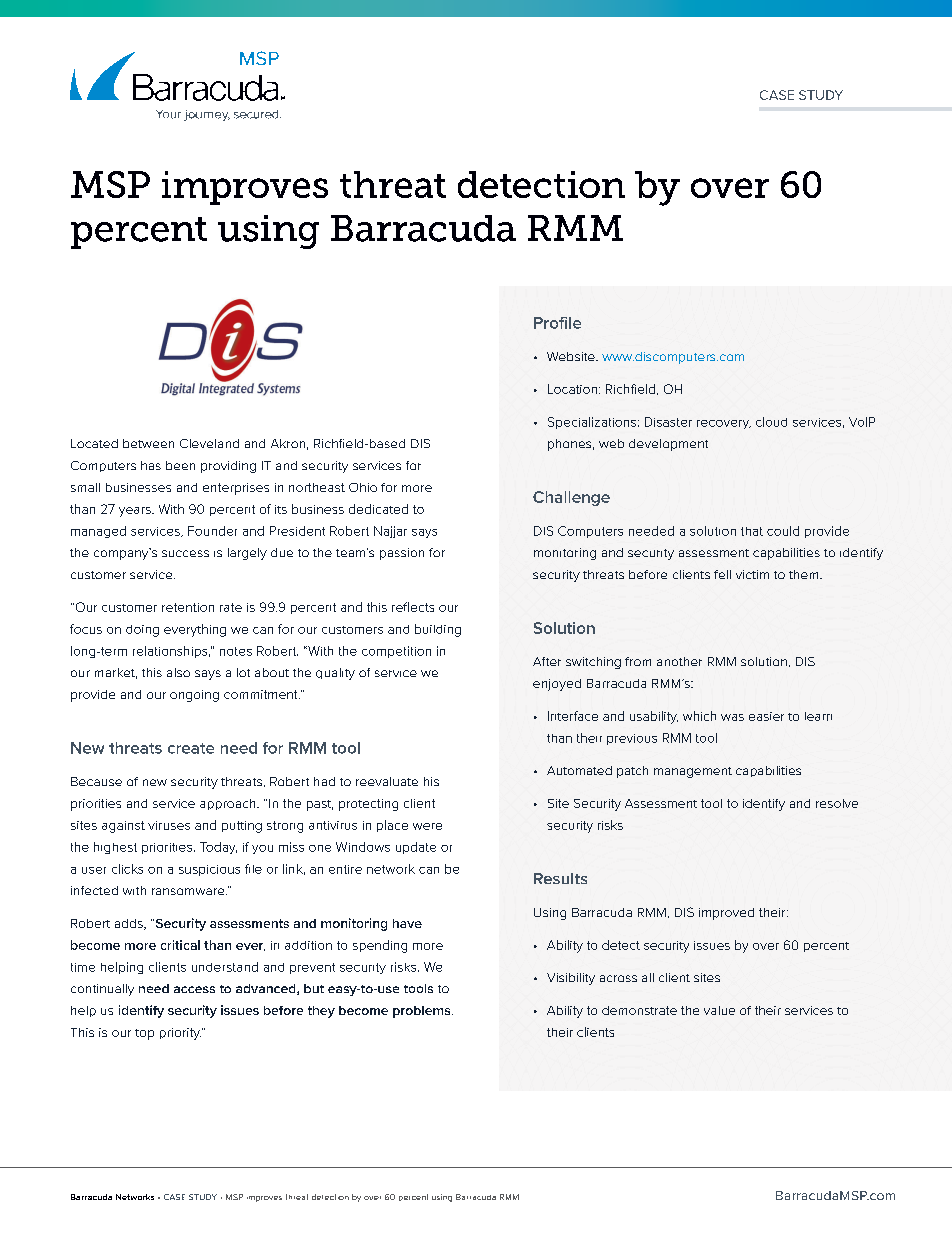 The width and height of the page is (952, 1233). What do you see at coordinates (416, 848) in the page?
I see `update` at bounding box center [416, 848].
